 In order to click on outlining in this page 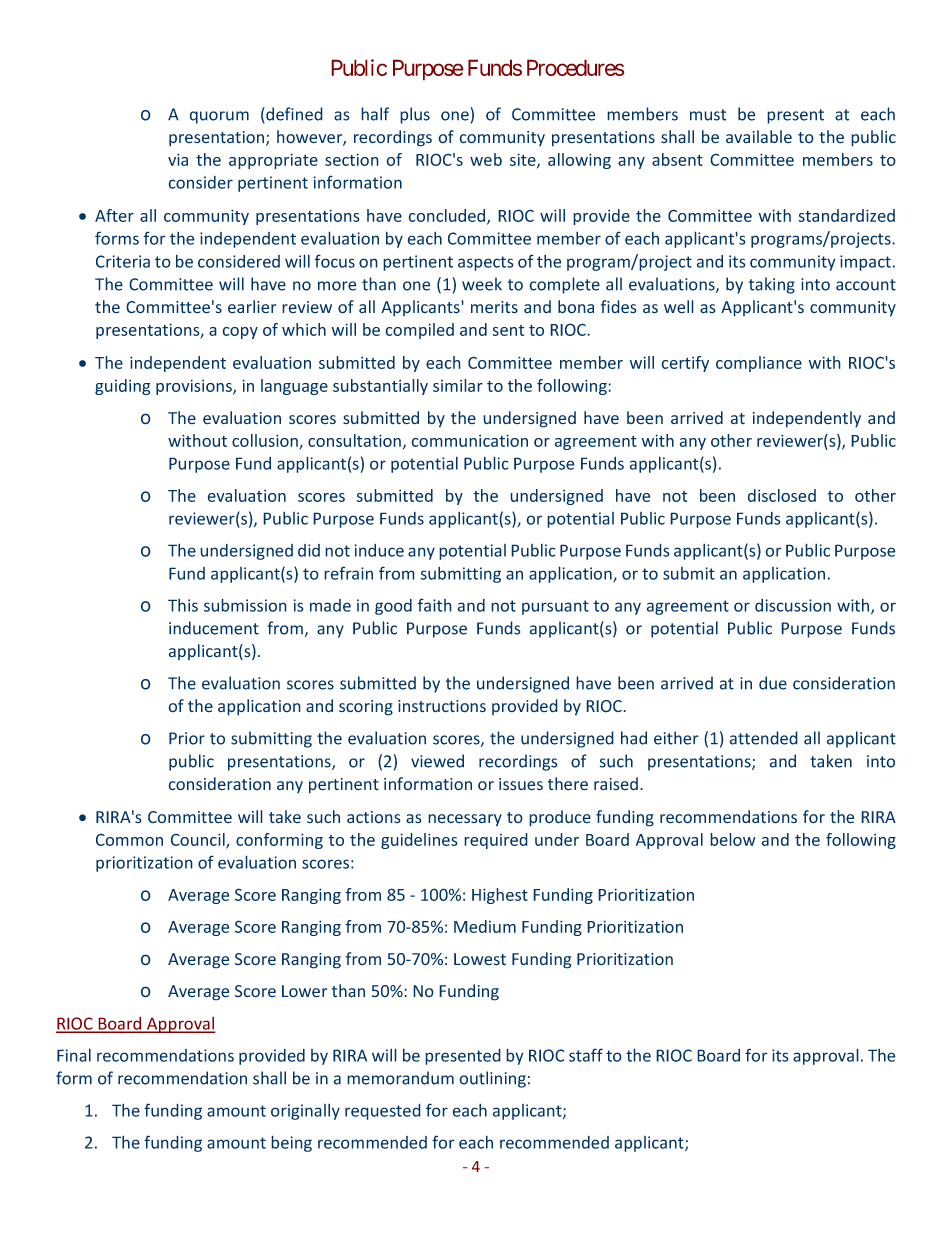, I will do `click(492, 1079)`.
